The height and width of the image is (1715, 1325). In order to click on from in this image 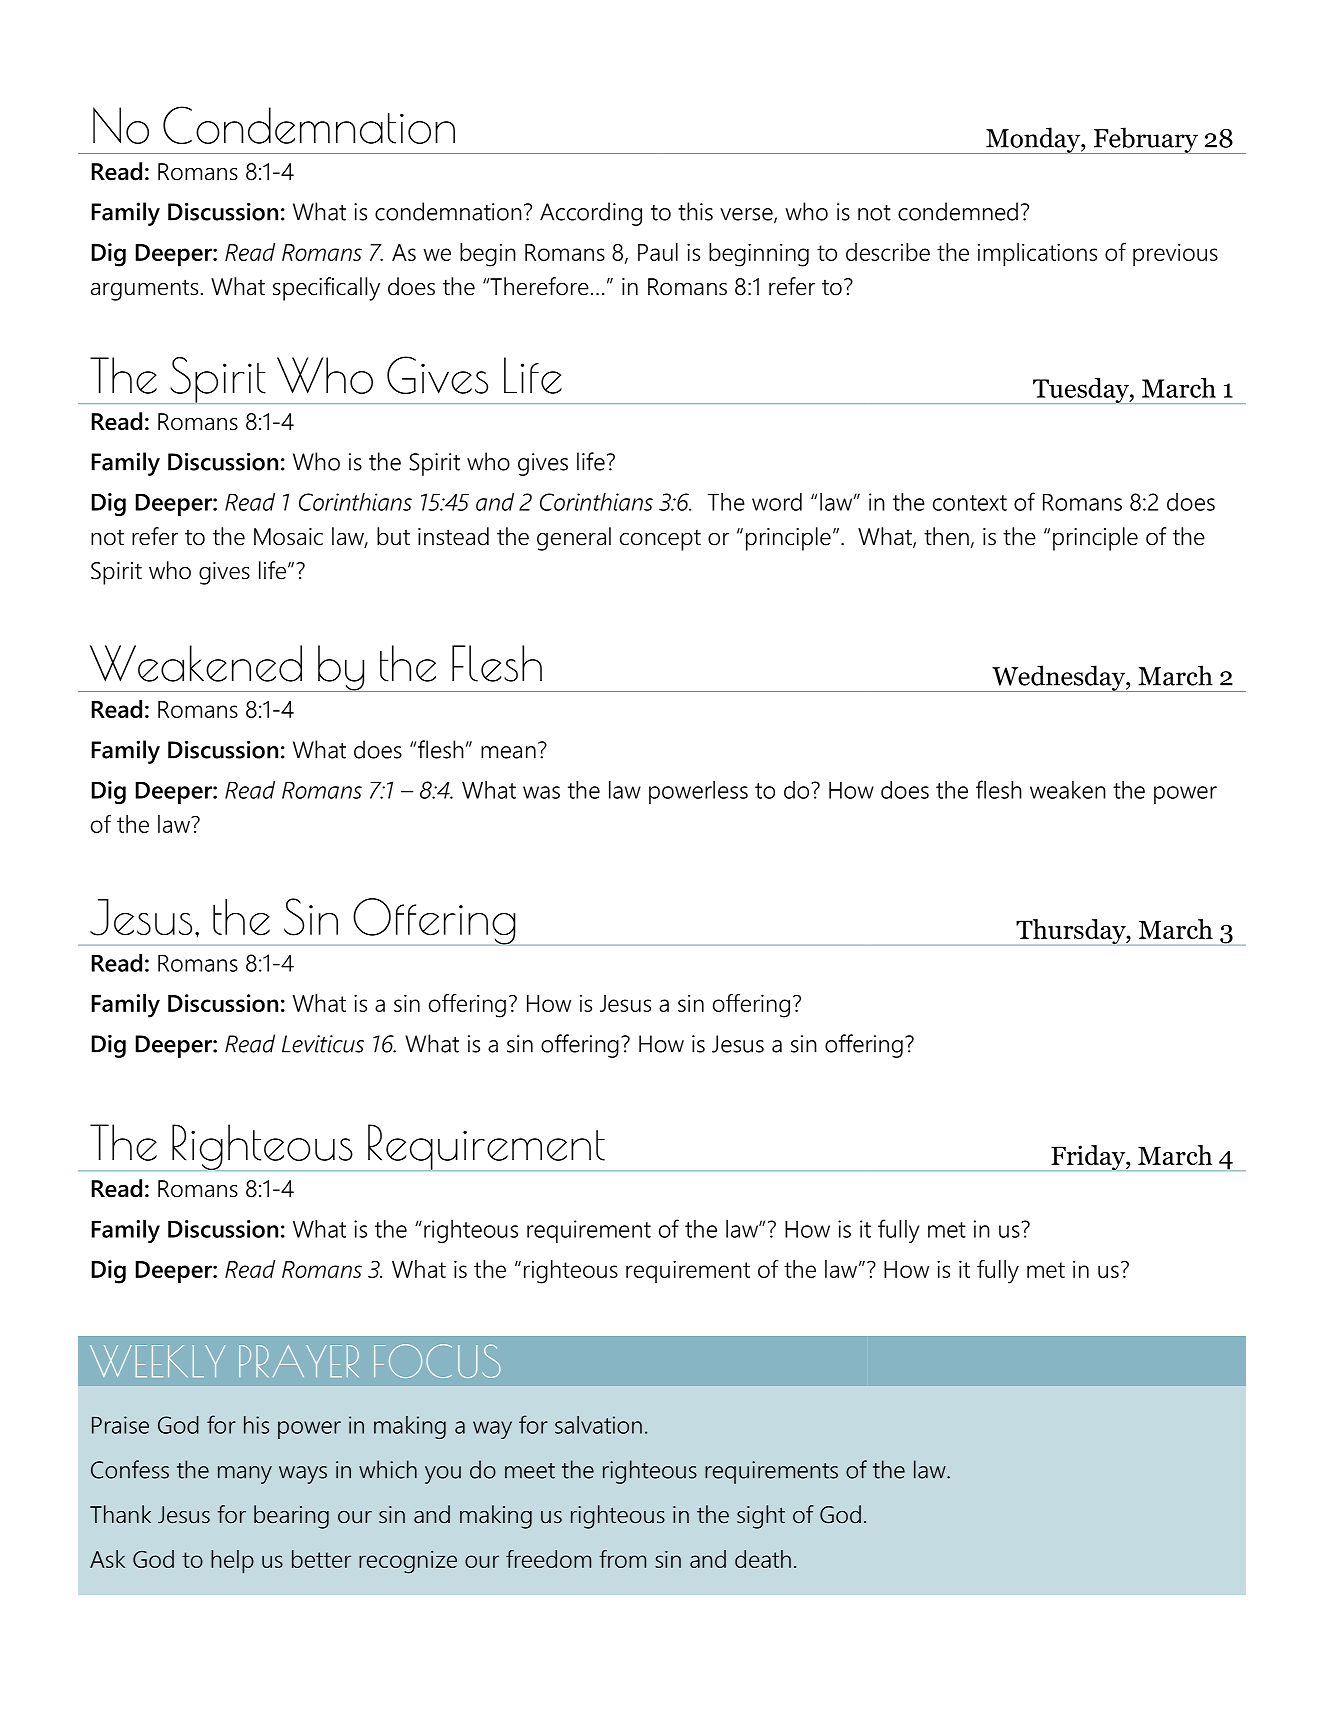, I will do `click(622, 1559)`.
